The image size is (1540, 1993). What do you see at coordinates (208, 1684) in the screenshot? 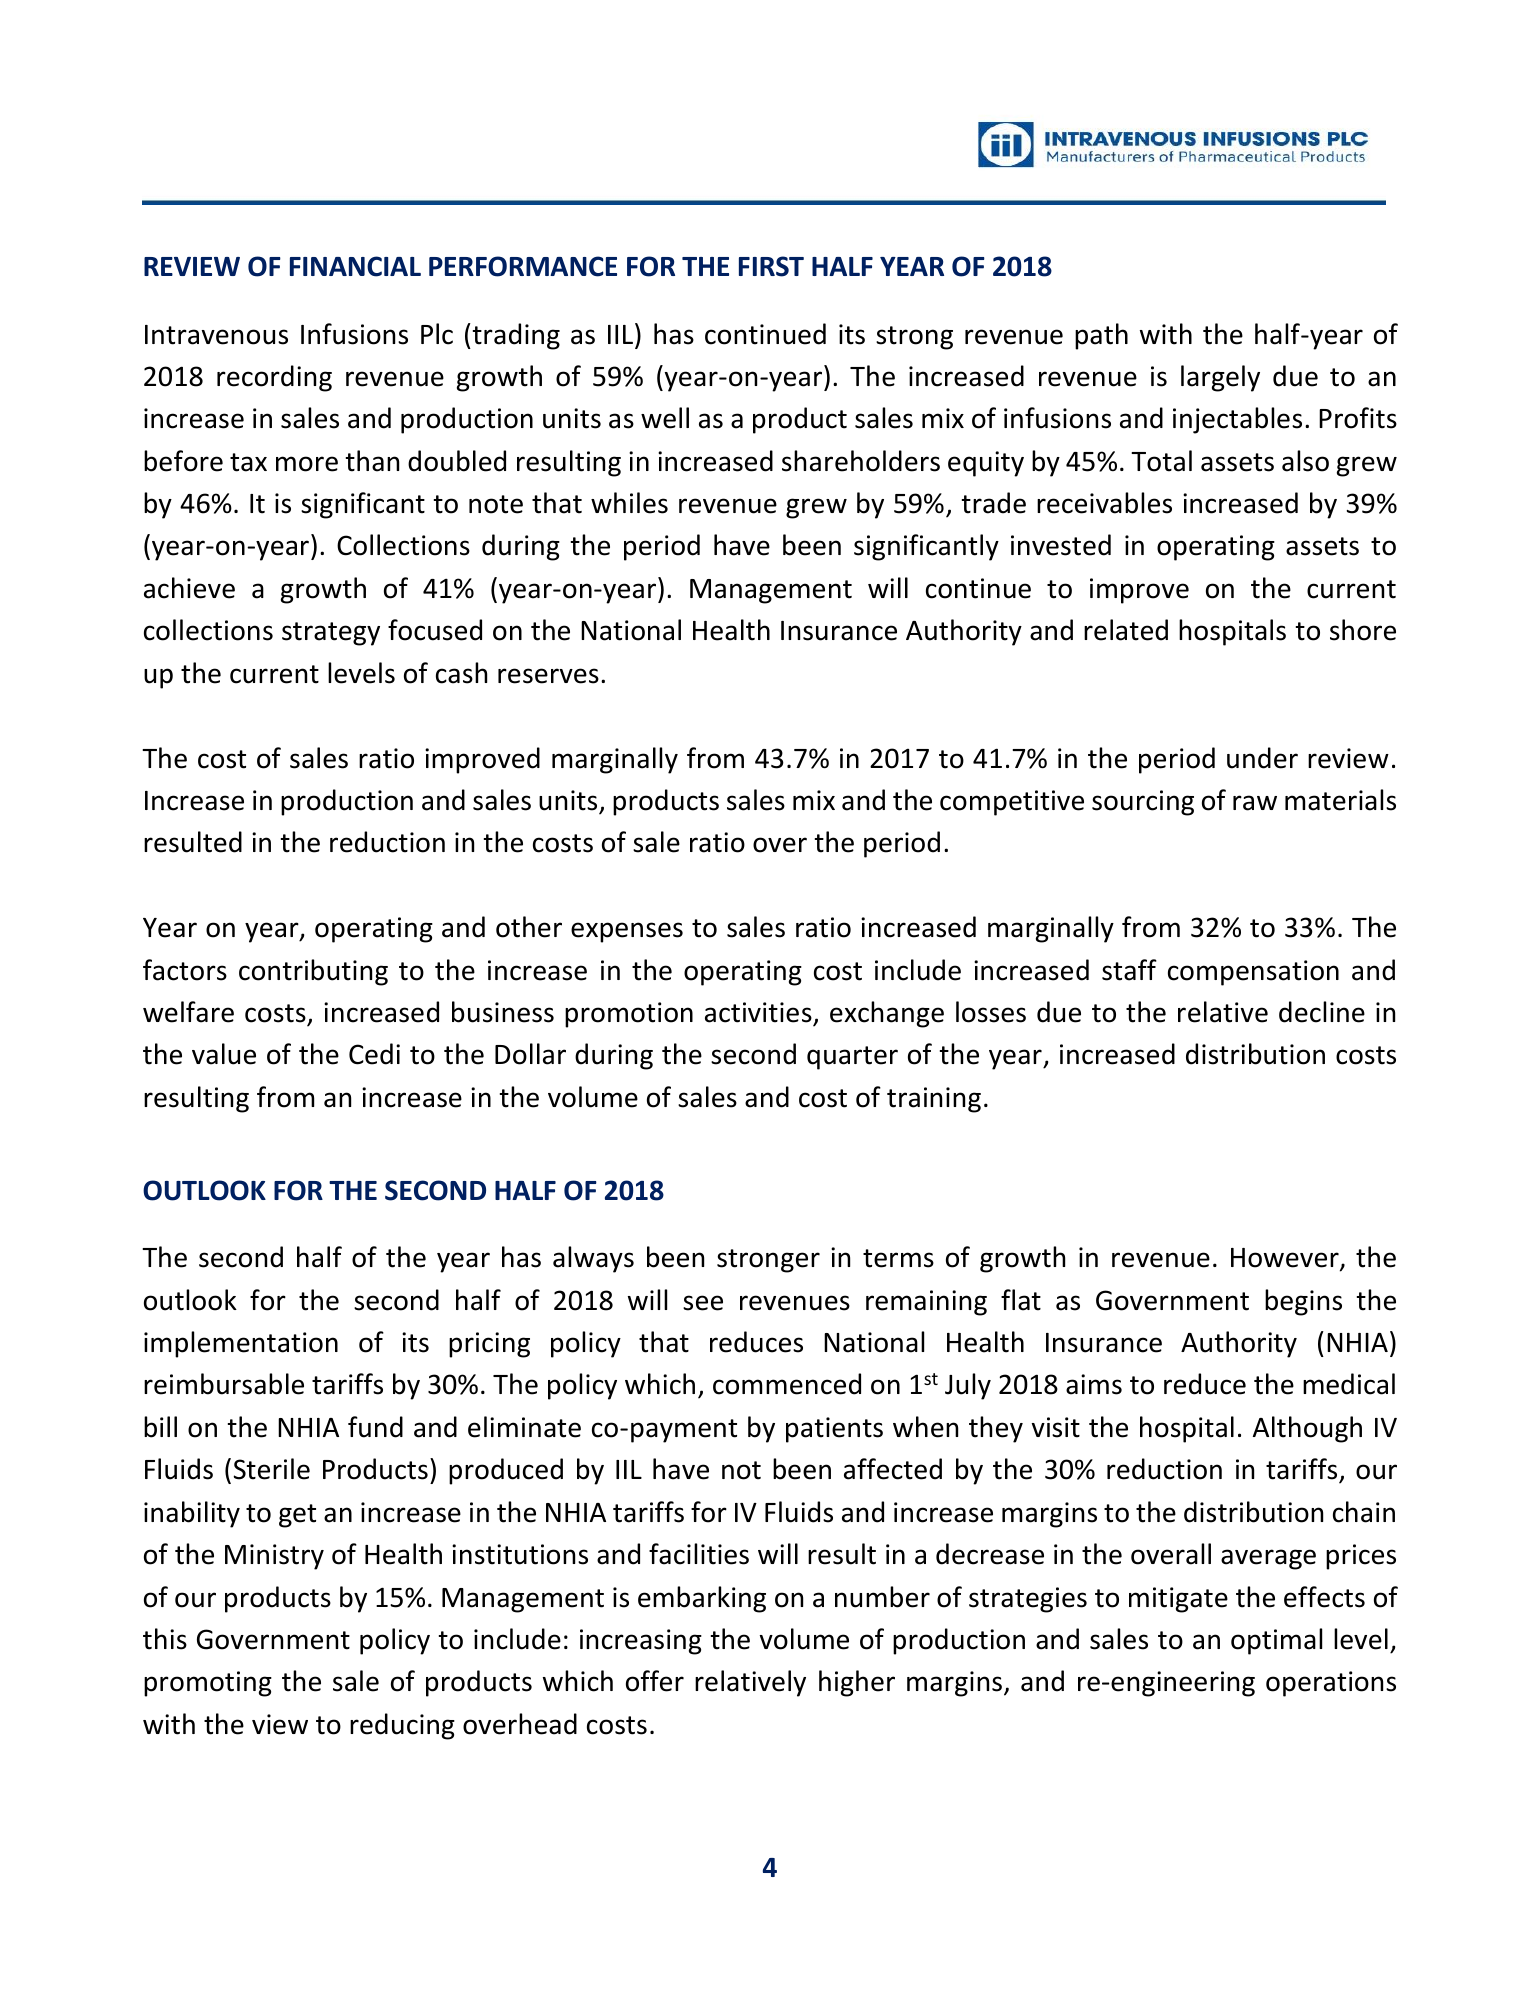
I see `promoting` at bounding box center [208, 1684].
